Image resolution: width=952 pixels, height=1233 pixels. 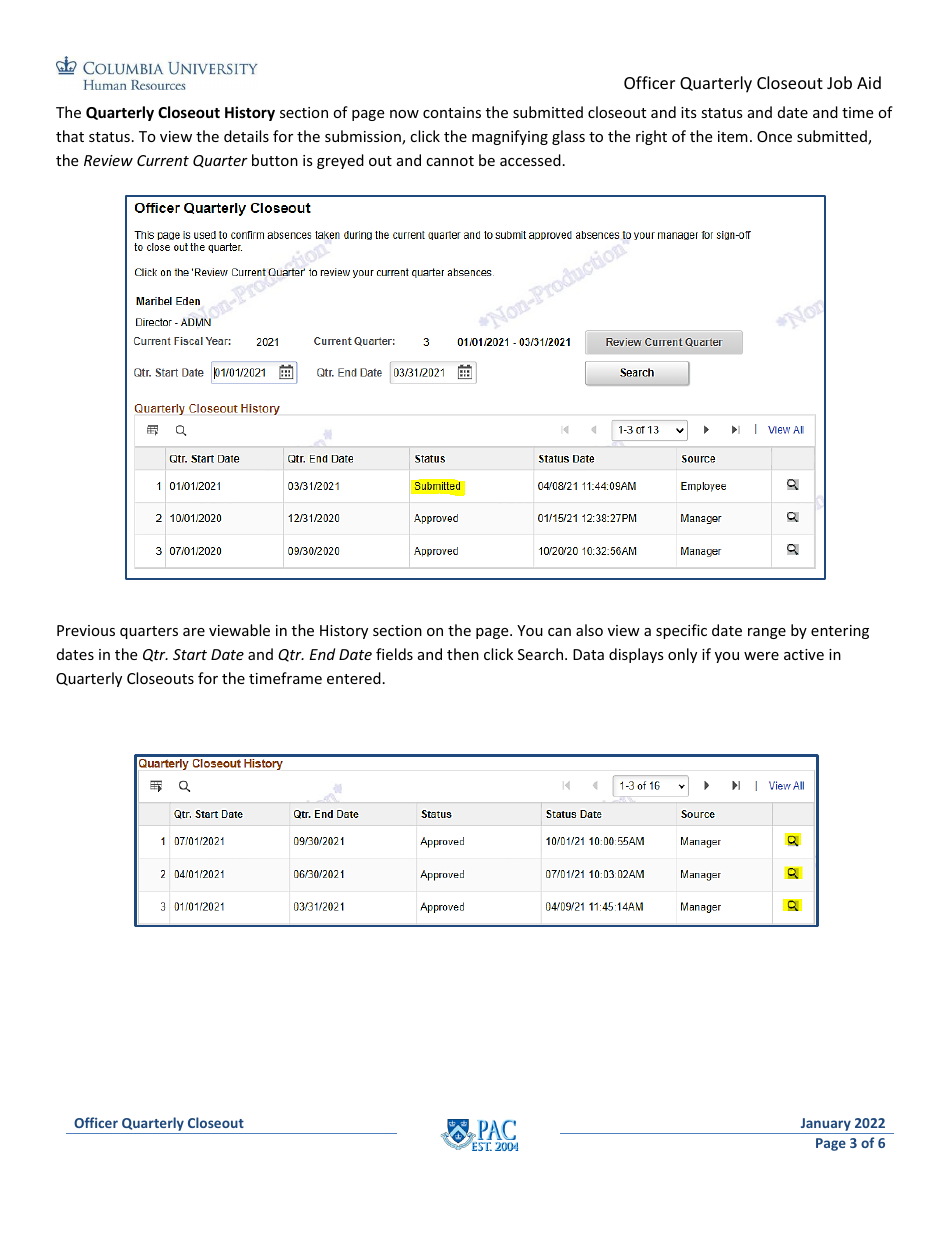 I want to click on Current, so click(x=163, y=160).
